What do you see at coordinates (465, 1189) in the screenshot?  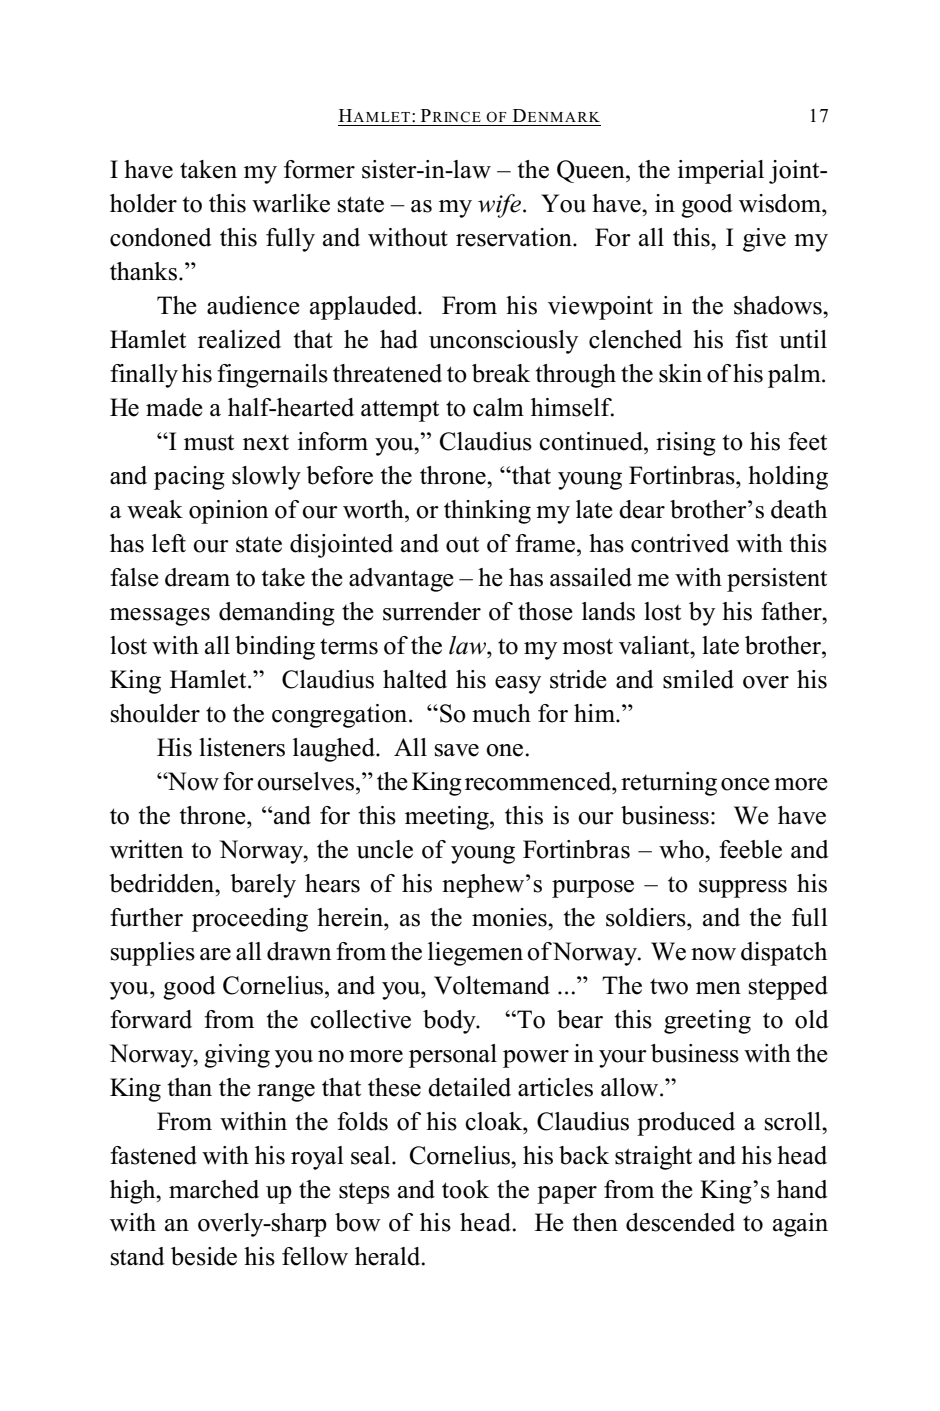 I see `took` at bounding box center [465, 1189].
